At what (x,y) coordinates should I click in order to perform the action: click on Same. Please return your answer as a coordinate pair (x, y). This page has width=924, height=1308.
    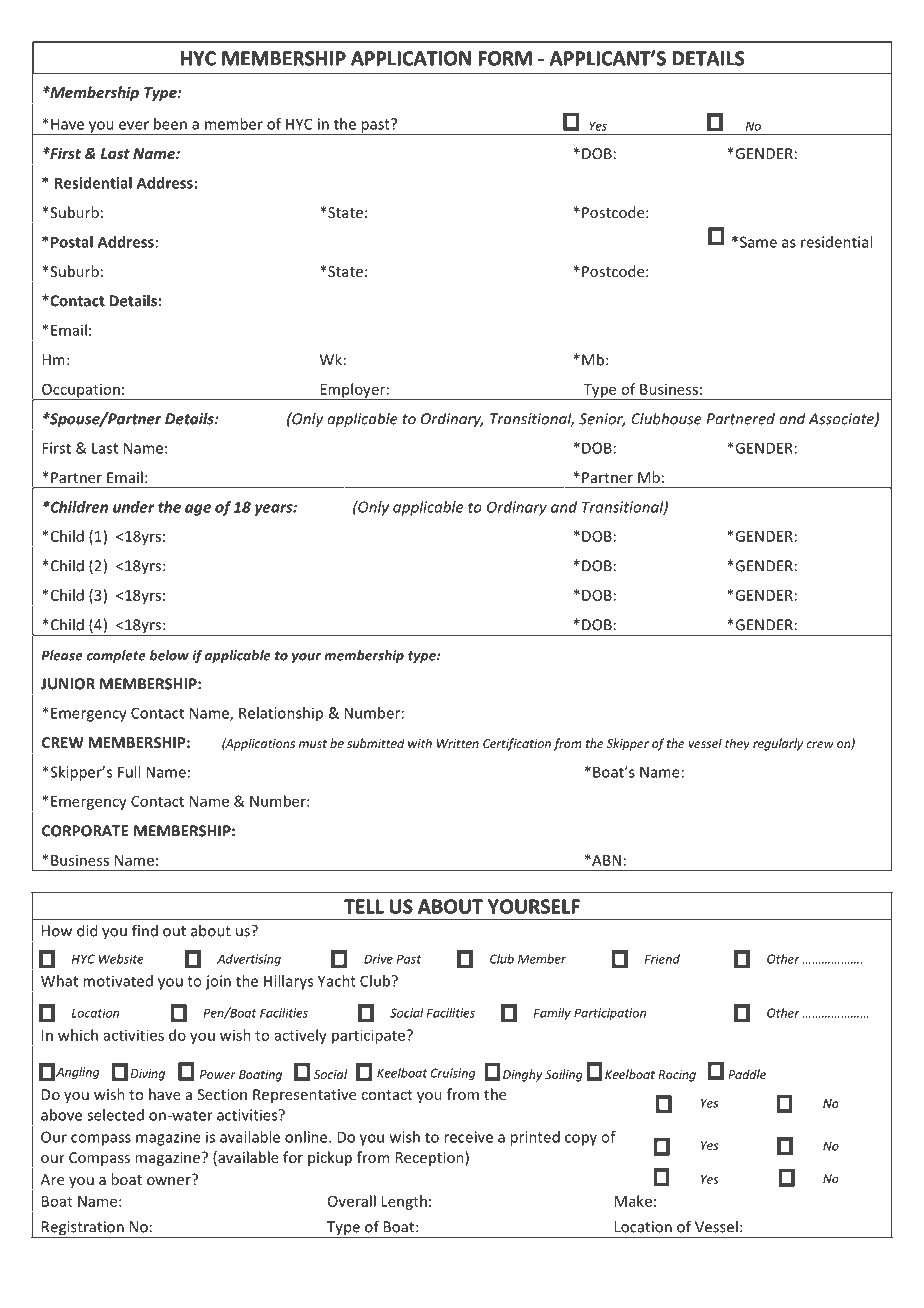
    Looking at the image, I should click on (758, 242).
